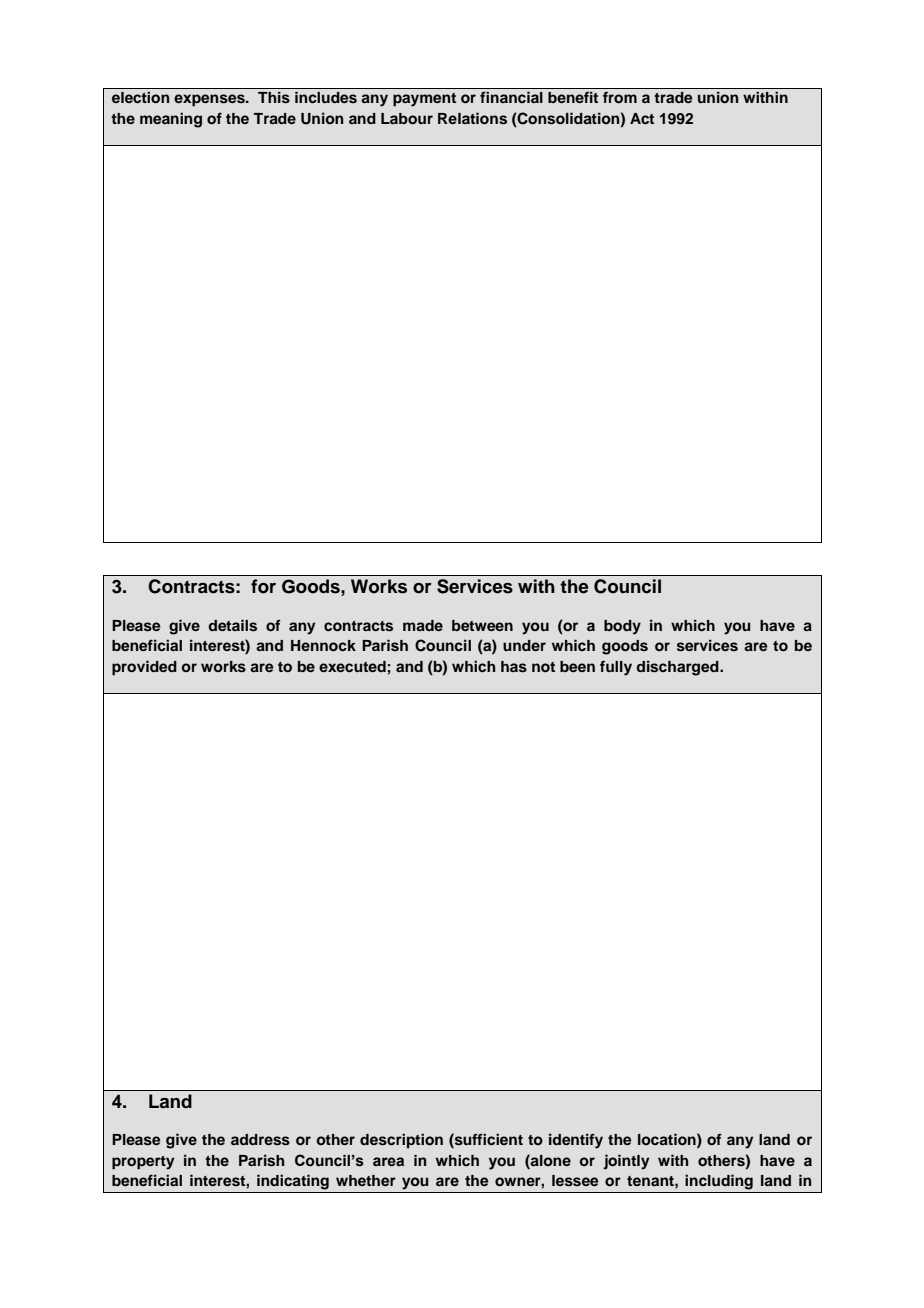  I want to click on made, so click(423, 625).
